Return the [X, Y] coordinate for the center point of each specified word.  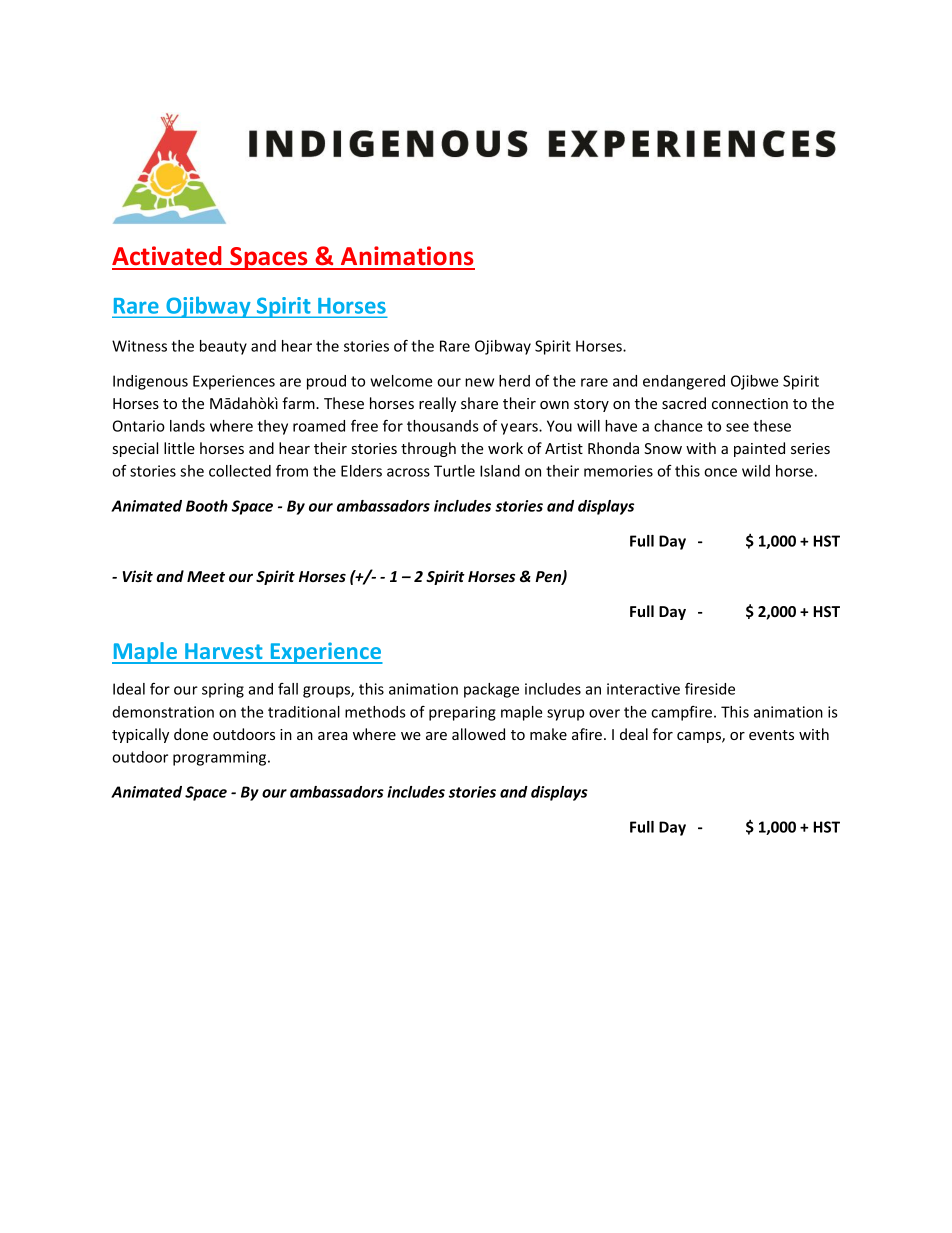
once [720, 472]
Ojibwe [754, 382]
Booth [207, 506]
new [479, 382]
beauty [223, 347]
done [191, 734]
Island [500, 471]
